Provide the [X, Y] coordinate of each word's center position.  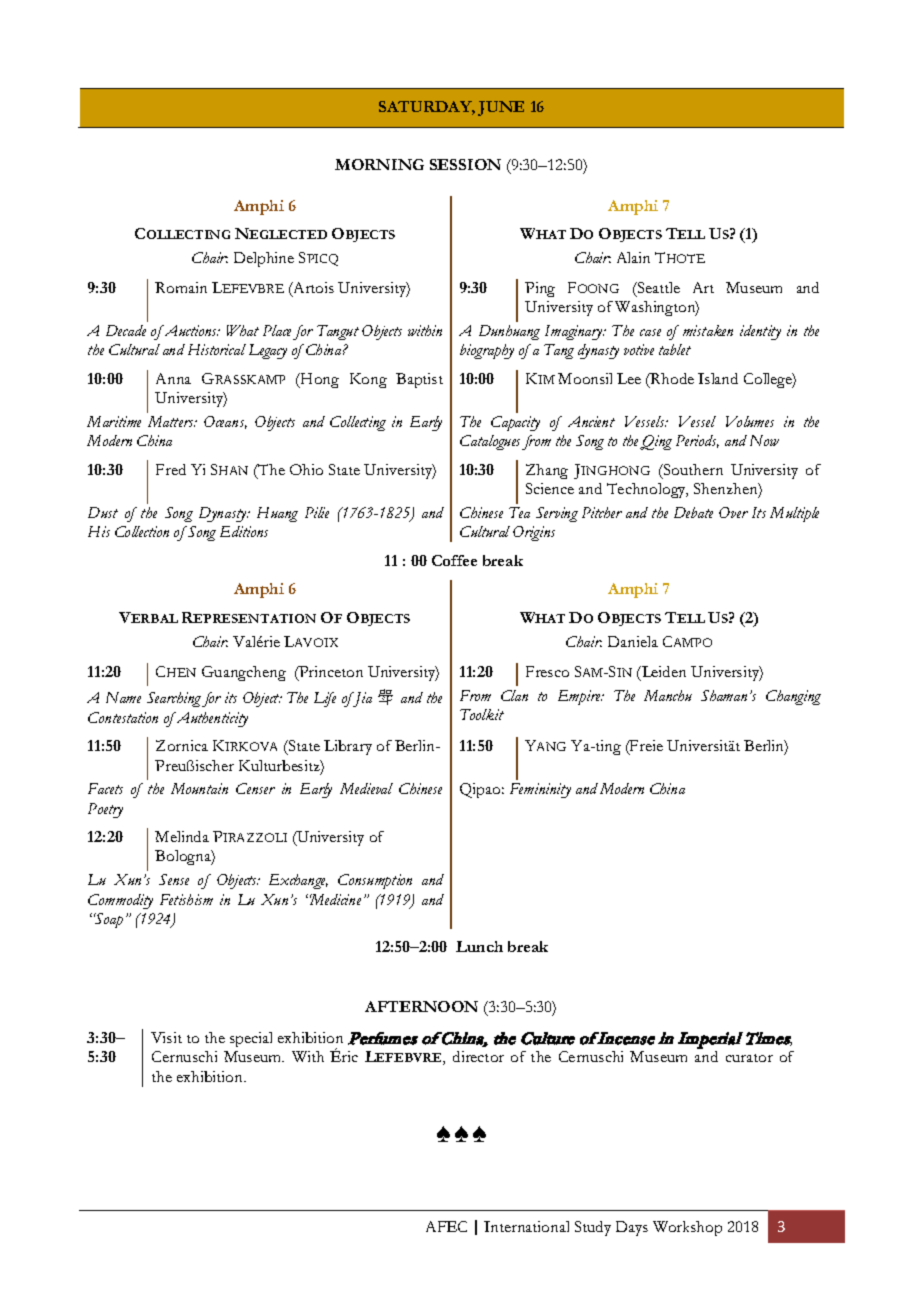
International [526, 1226]
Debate [693, 512]
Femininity [540, 790]
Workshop [687, 1228]
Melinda [182, 836]
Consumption [375, 881]
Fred [171, 469]
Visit [166, 1037]
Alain [633, 257]
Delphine [264, 259]
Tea [519, 512]
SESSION [465, 164]
